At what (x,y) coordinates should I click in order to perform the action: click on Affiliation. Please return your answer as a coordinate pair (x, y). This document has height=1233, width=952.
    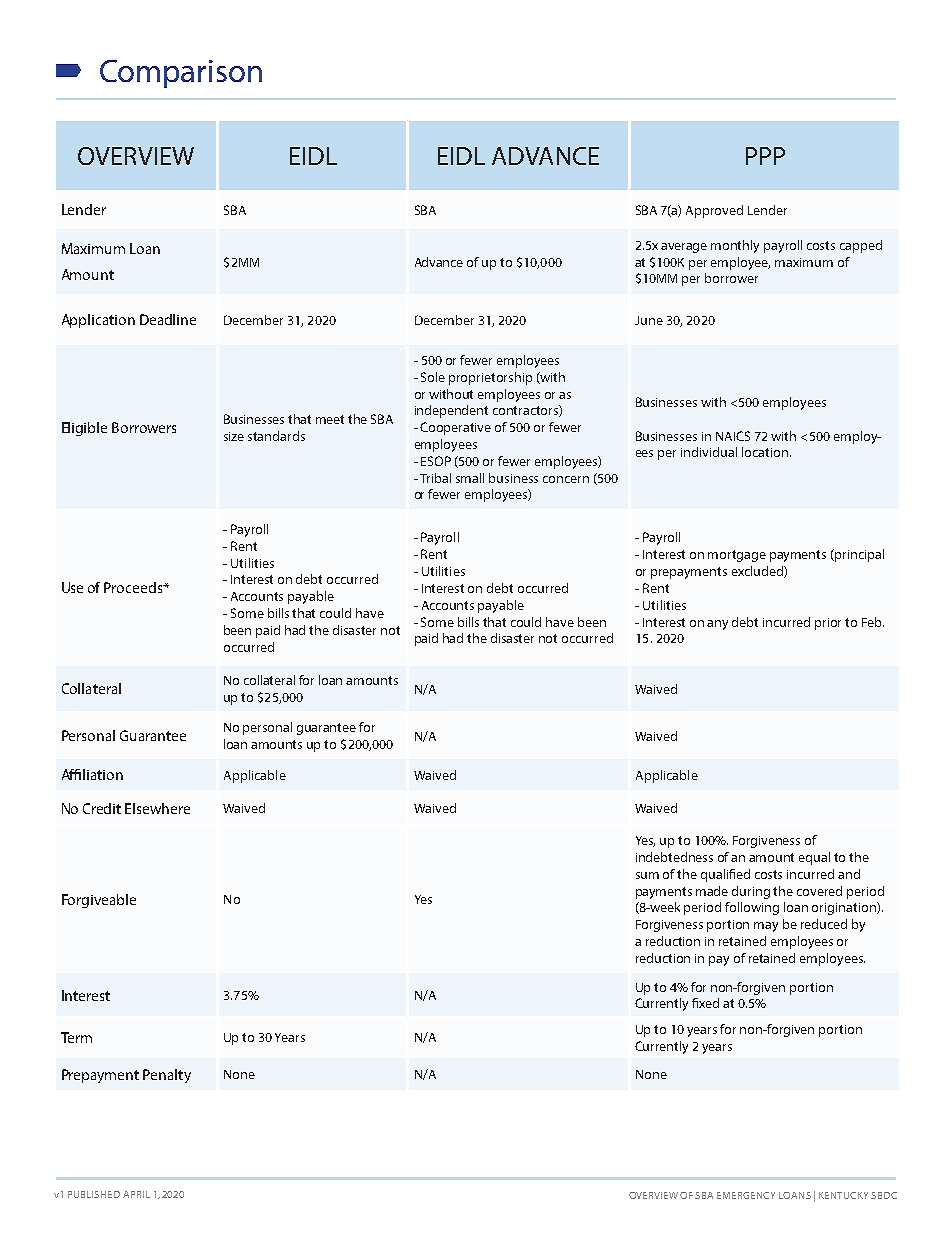
    Looking at the image, I should click on (92, 774).
